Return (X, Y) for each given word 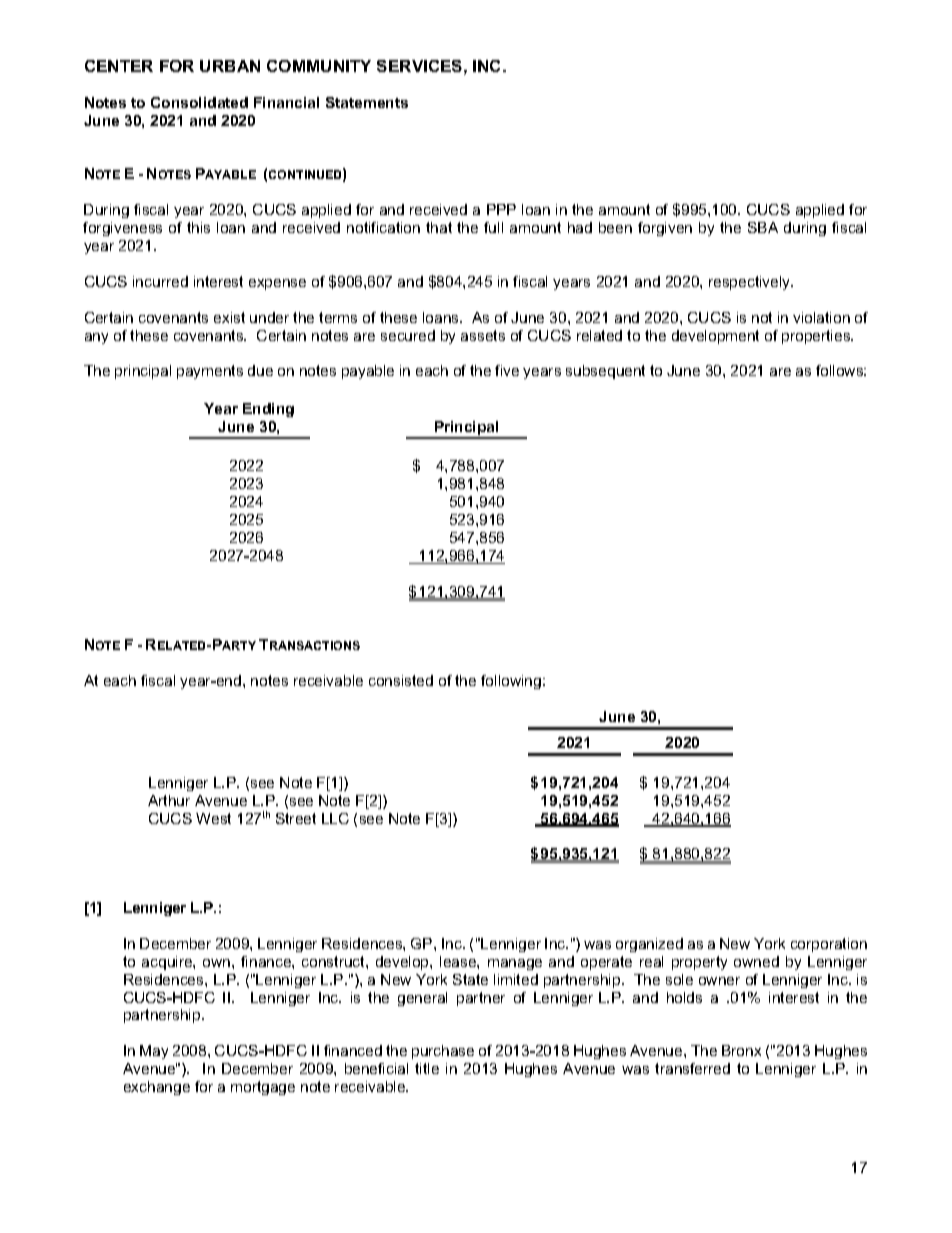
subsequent (605, 372)
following (512, 682)
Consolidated (199, 102)
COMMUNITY (319, 66)
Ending (268, 410)
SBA (763, 227)
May (154, 1052)
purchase (443, 1052)
